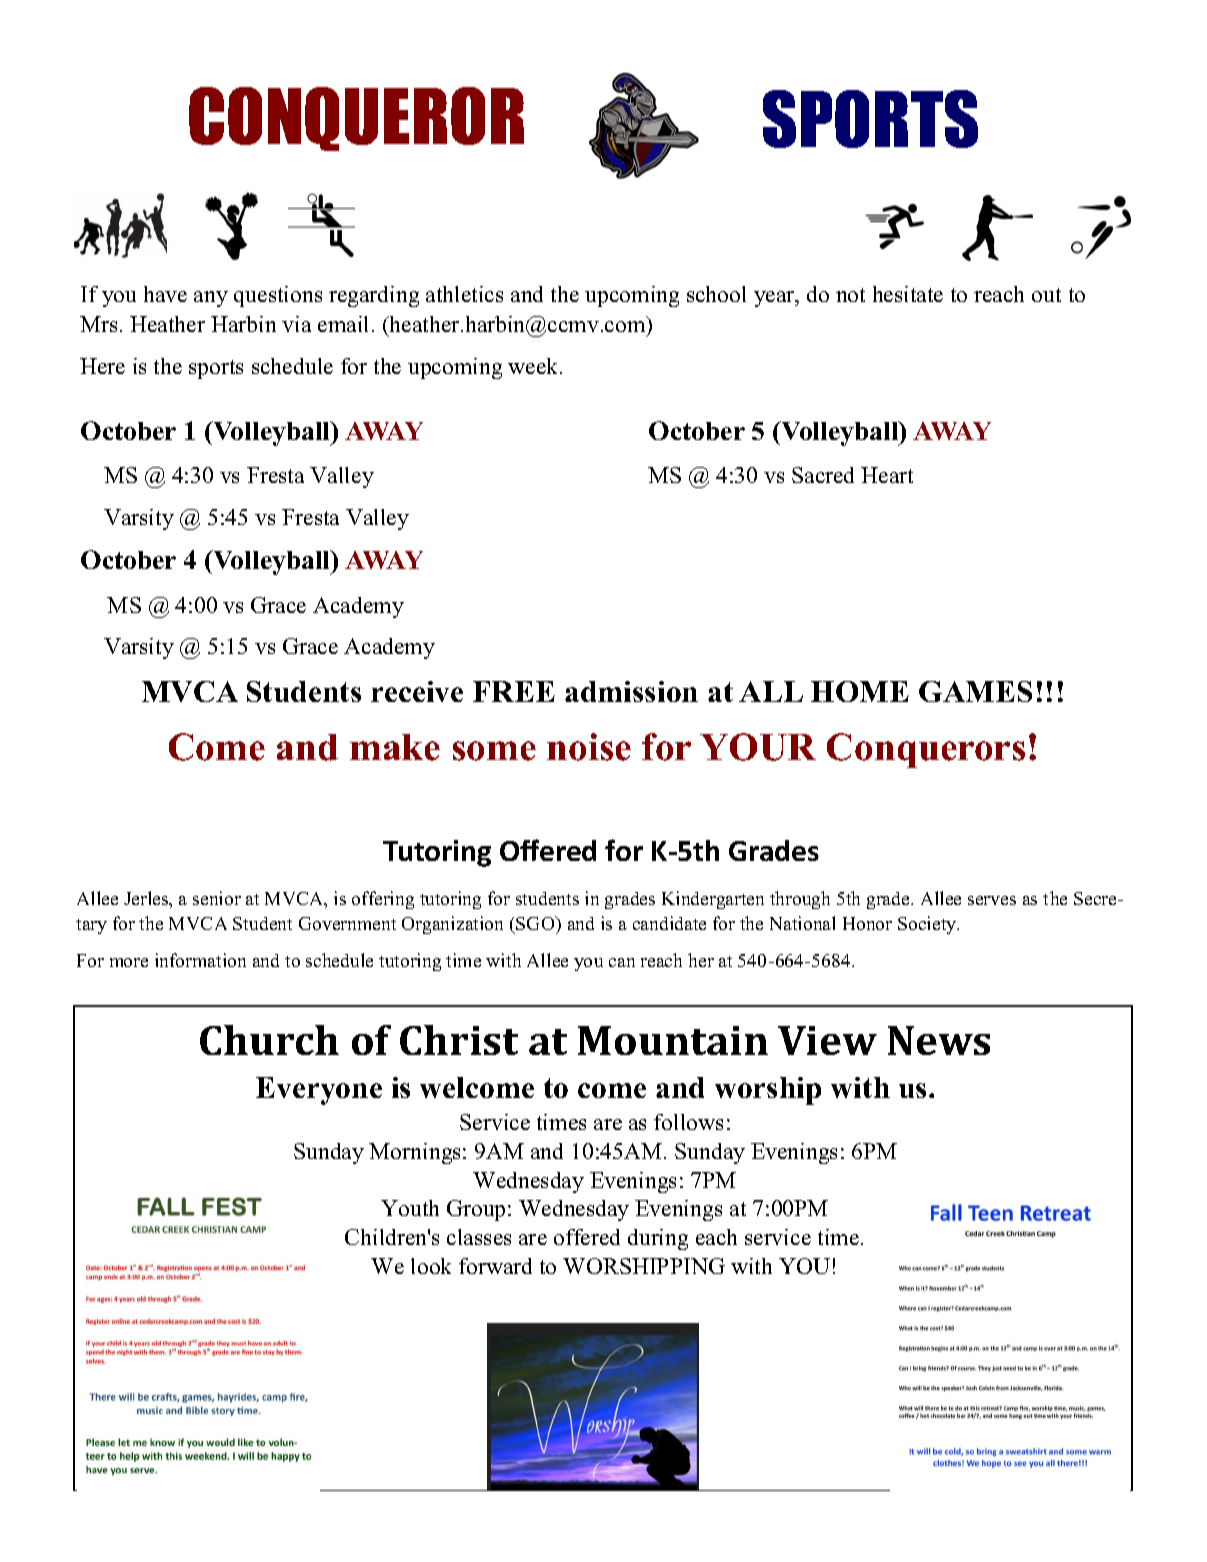 Image resolution: width=1207 pixels, height=1562 pixels. I want to click on receive, so click(417, 691).
